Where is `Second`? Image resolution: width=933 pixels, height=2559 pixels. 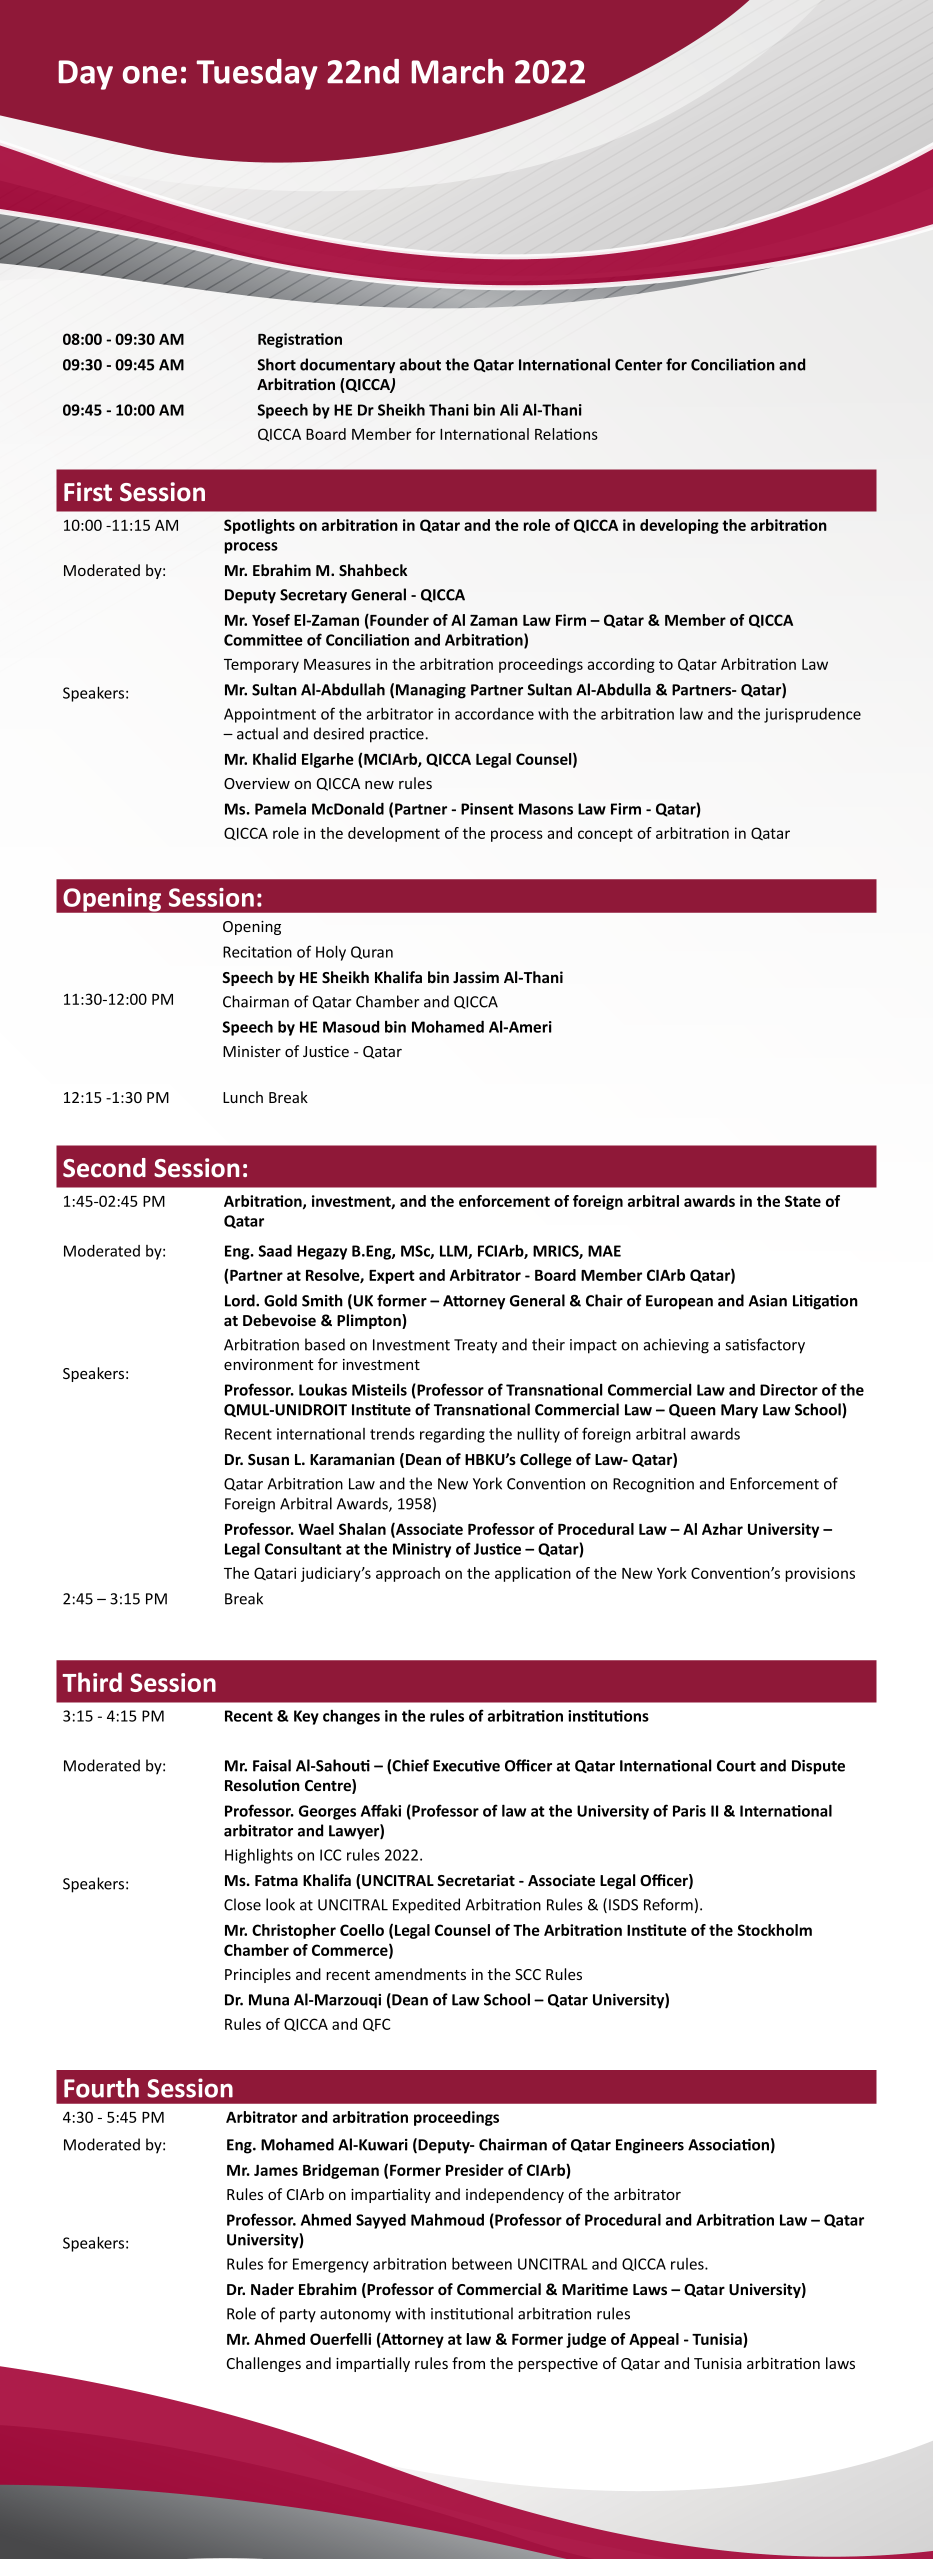 Second is located at coordinates (104, 1168).
